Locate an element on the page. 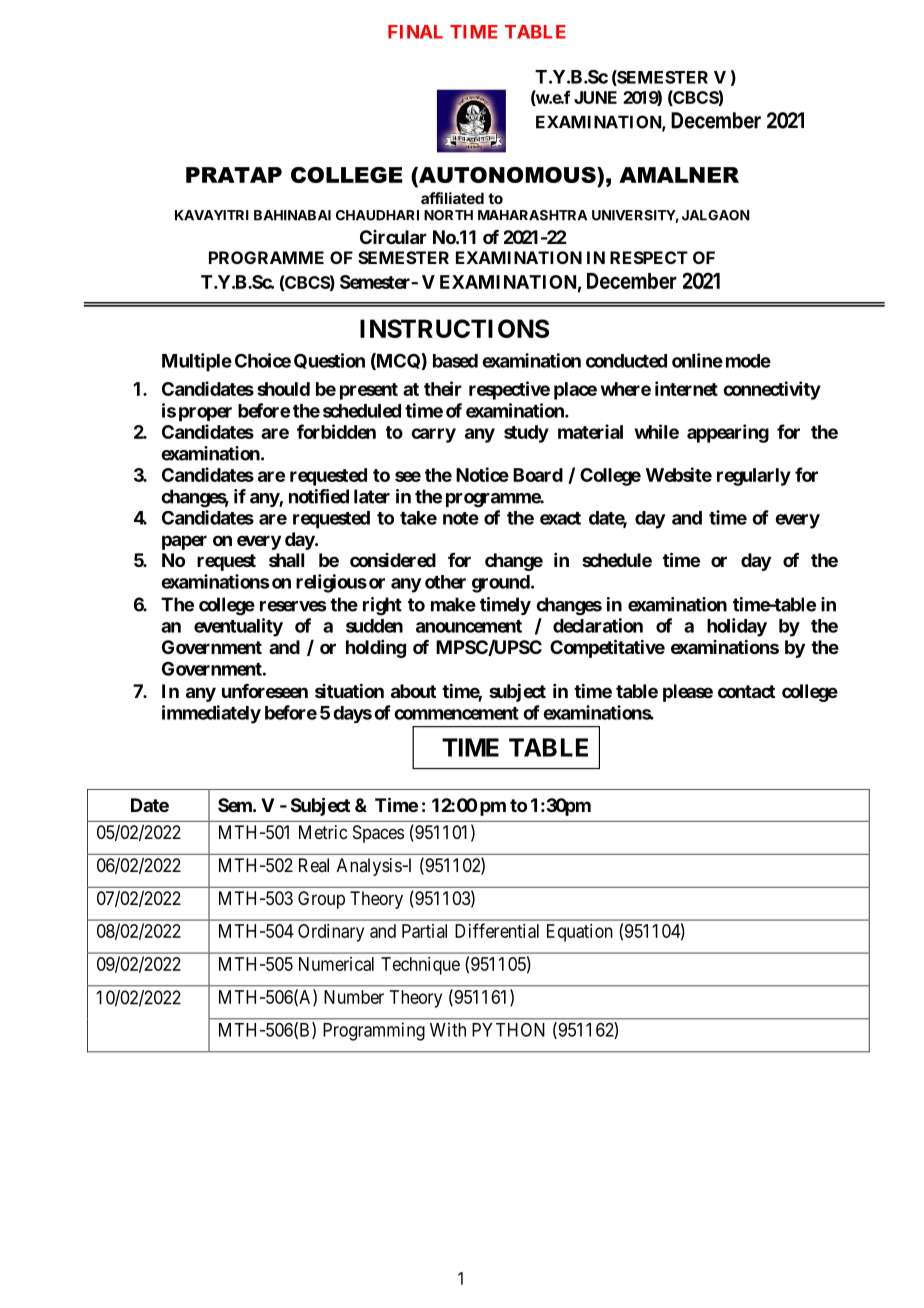 This document has width=924, height=1308. FINAL is located at coordinates (415, 32).
